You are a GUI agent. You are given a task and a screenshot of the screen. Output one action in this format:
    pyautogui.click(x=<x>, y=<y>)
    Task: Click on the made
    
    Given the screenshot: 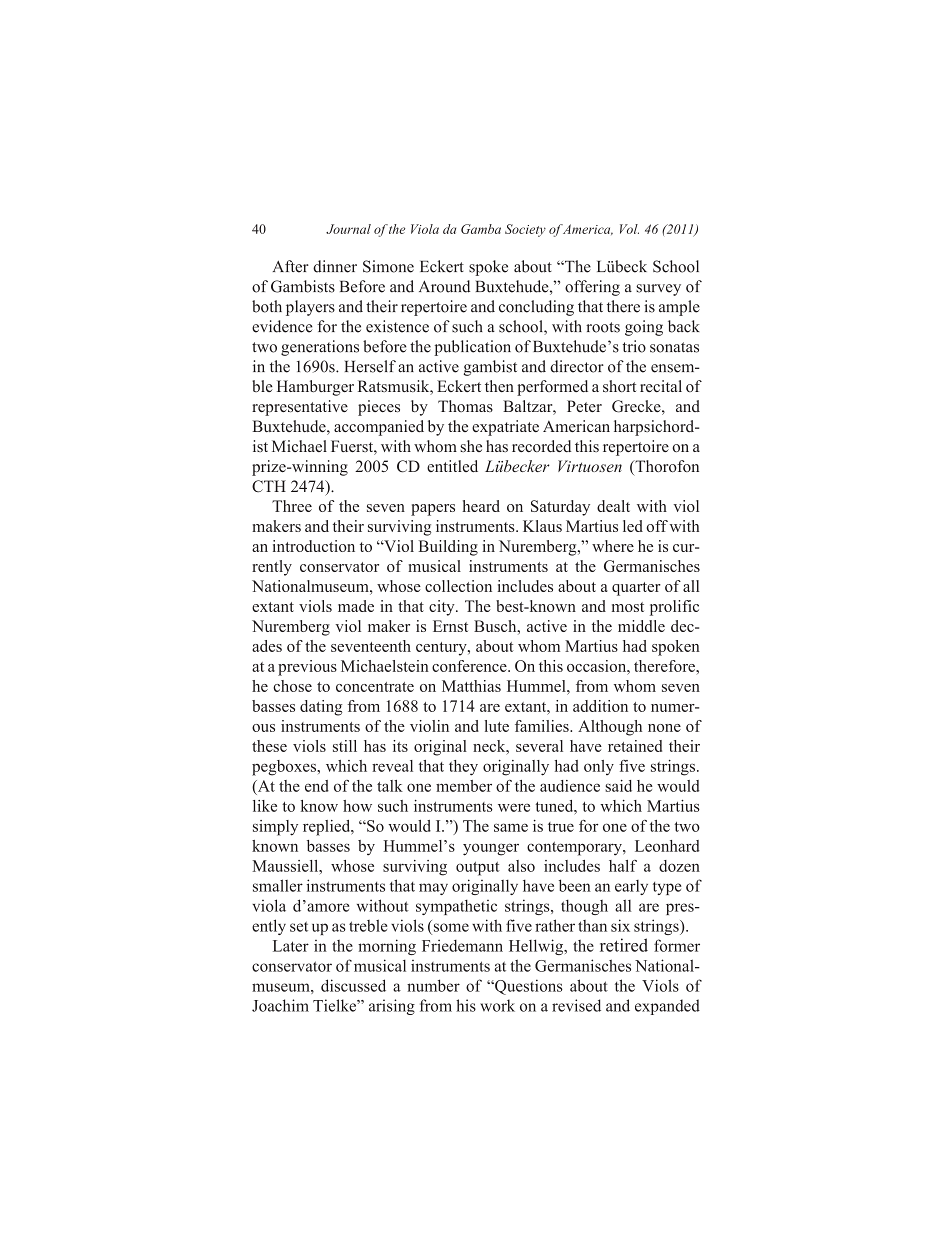 What is the action you would take?
    pyautogui.click(x=356, y=606)
